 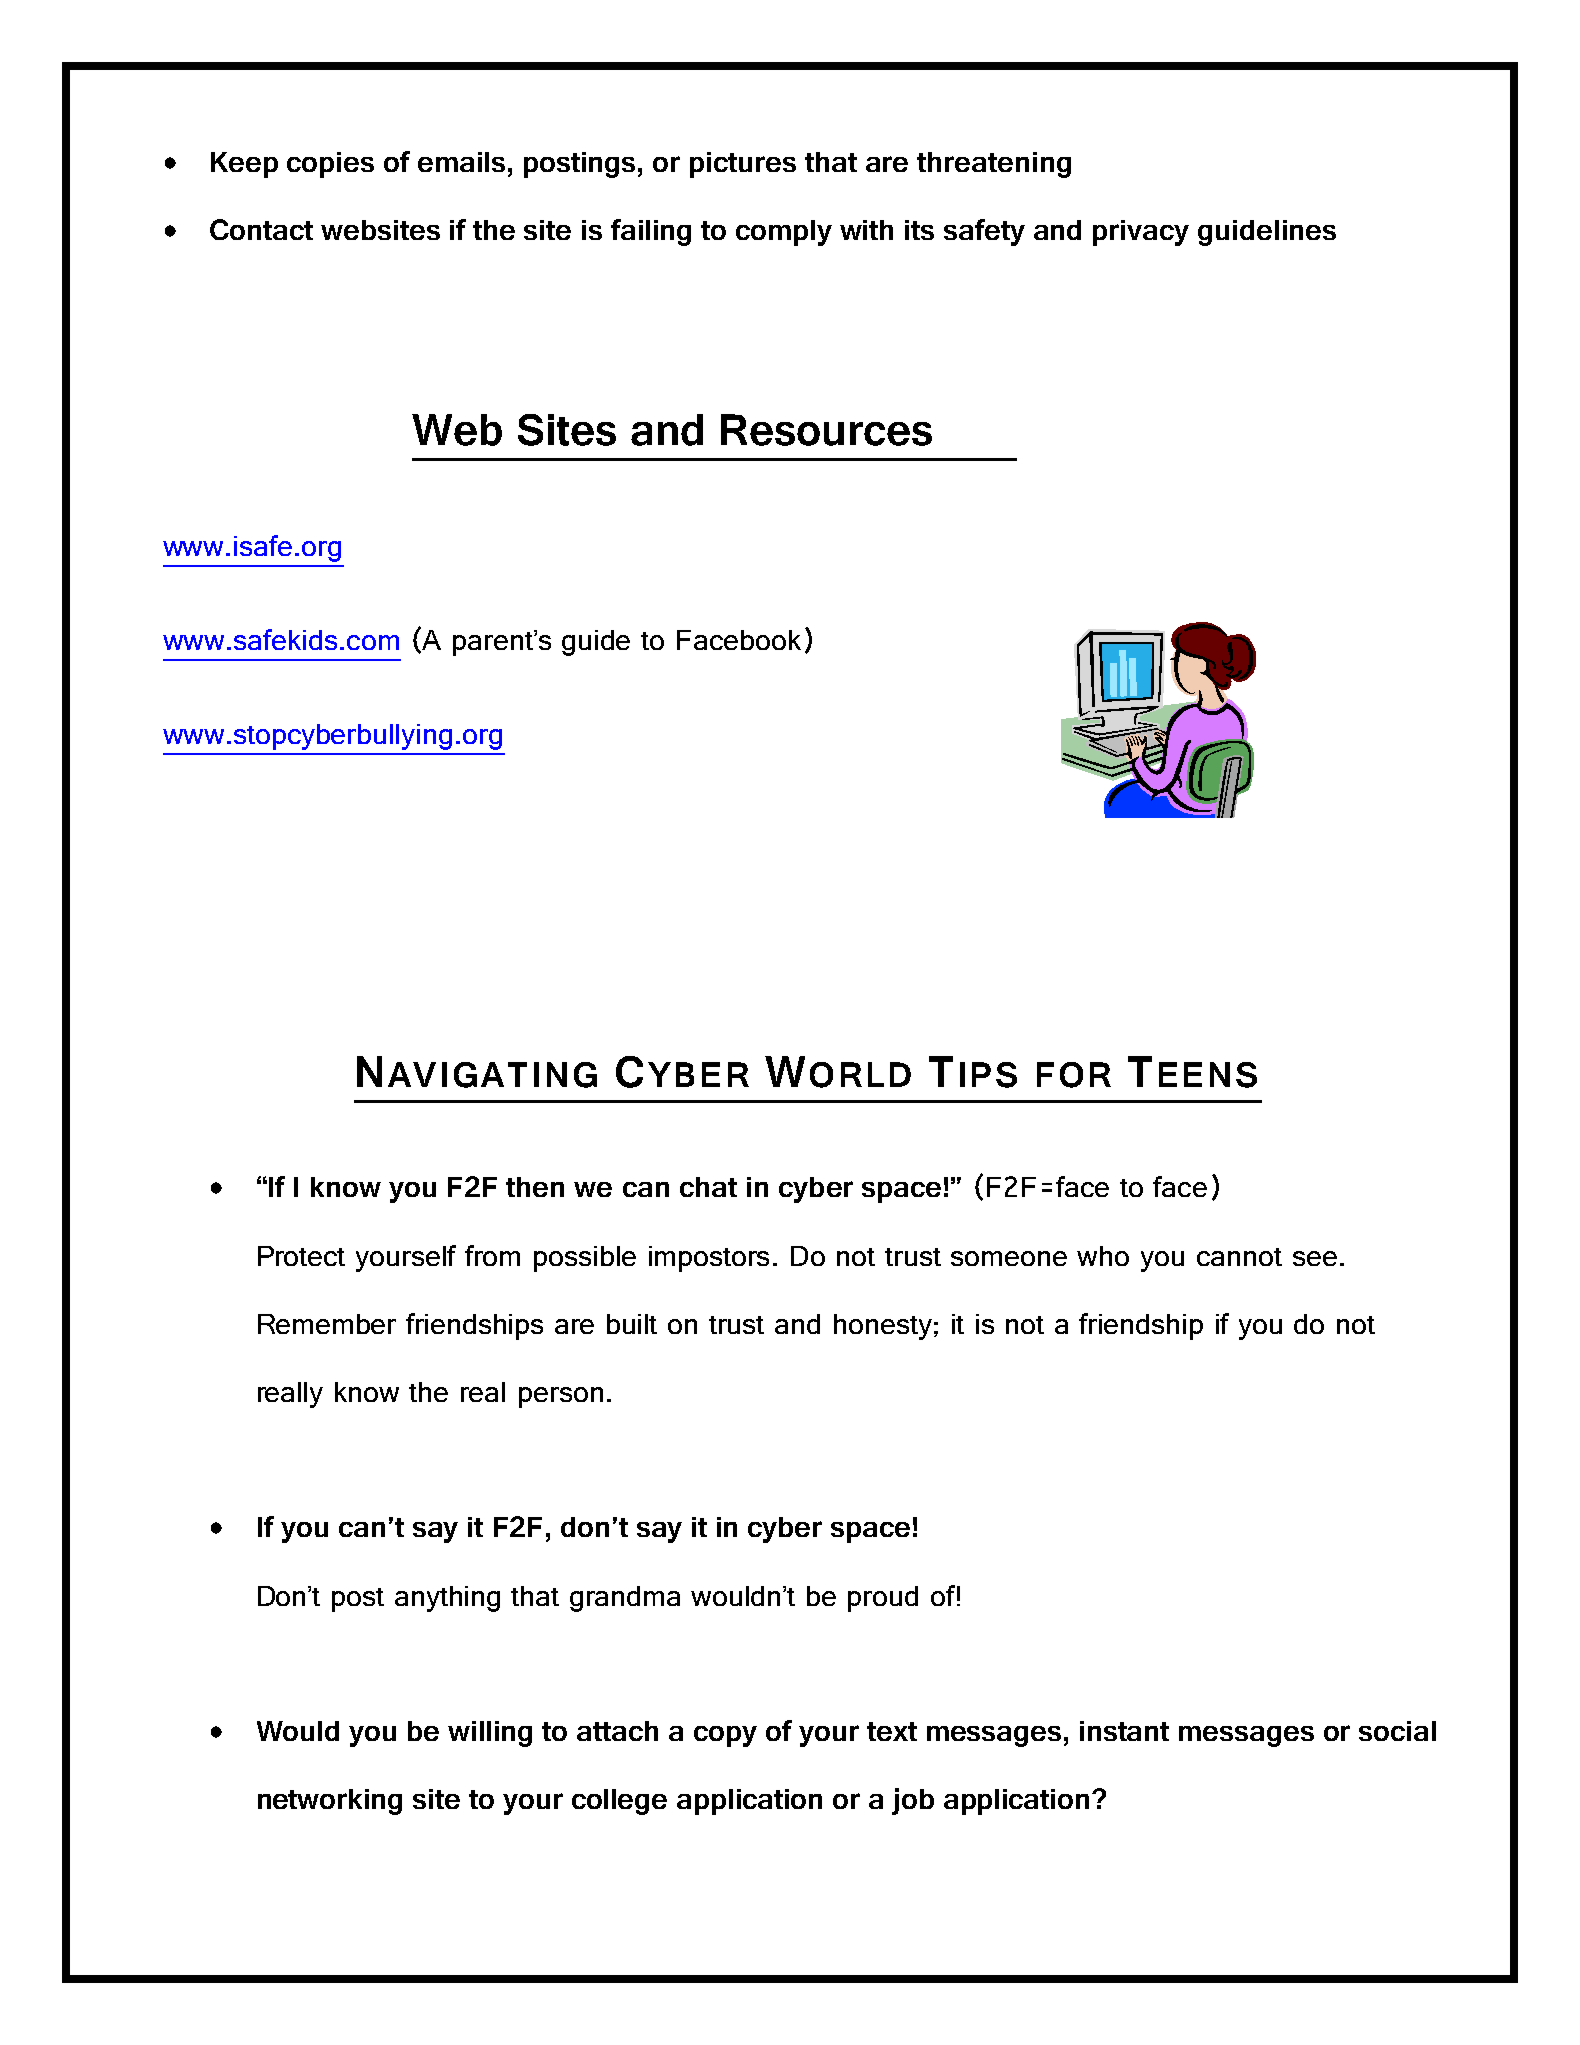 What do you see at coordinates (1074, 1075) in the image?
I see `FOR` at bounding box center [1074, 1075].
